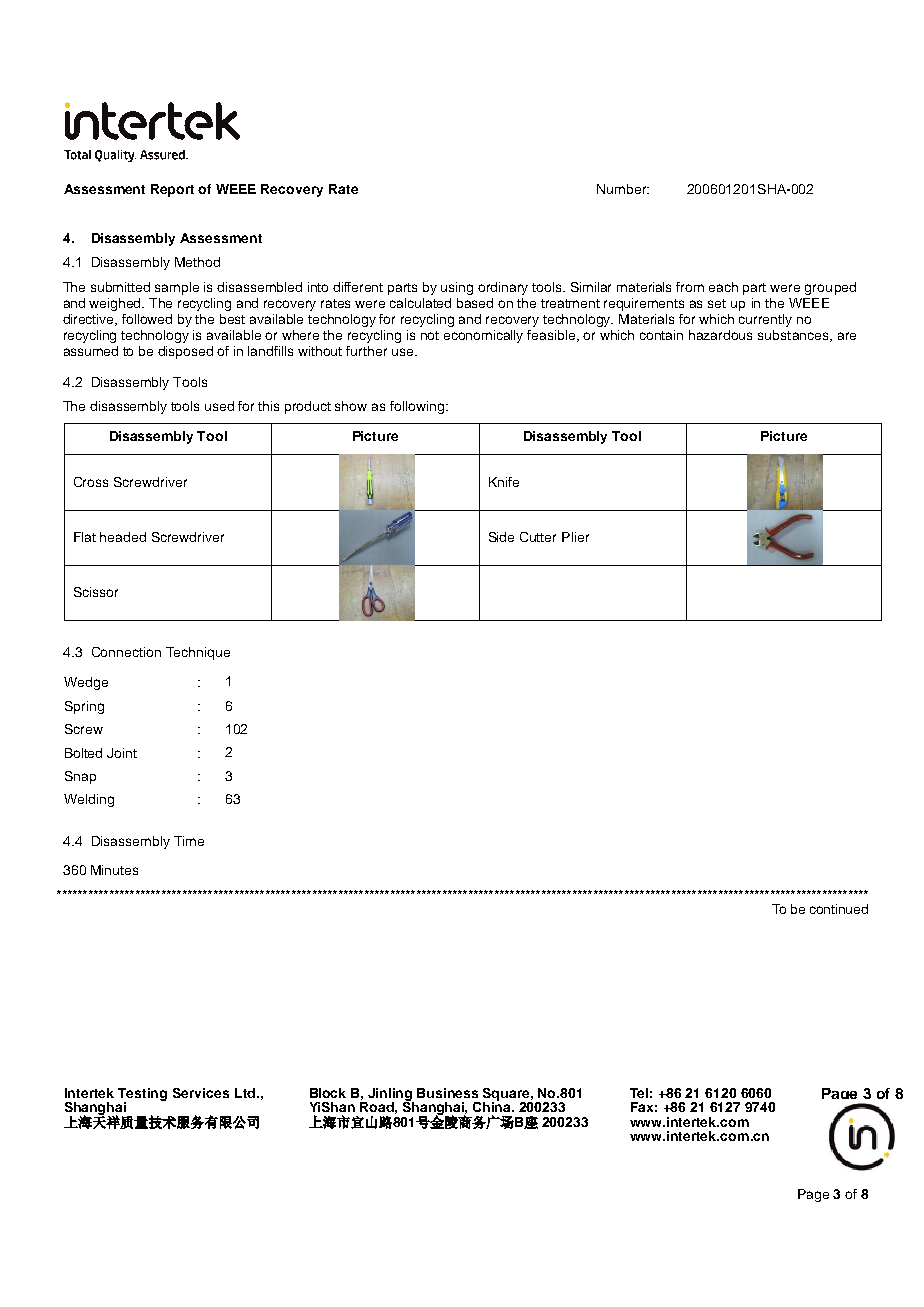 Image resolution: width=924 pixels, height=1307 pixels. Describe the element at coordinates (447, 1093) in the screenshot. I see `Business` at that location.
